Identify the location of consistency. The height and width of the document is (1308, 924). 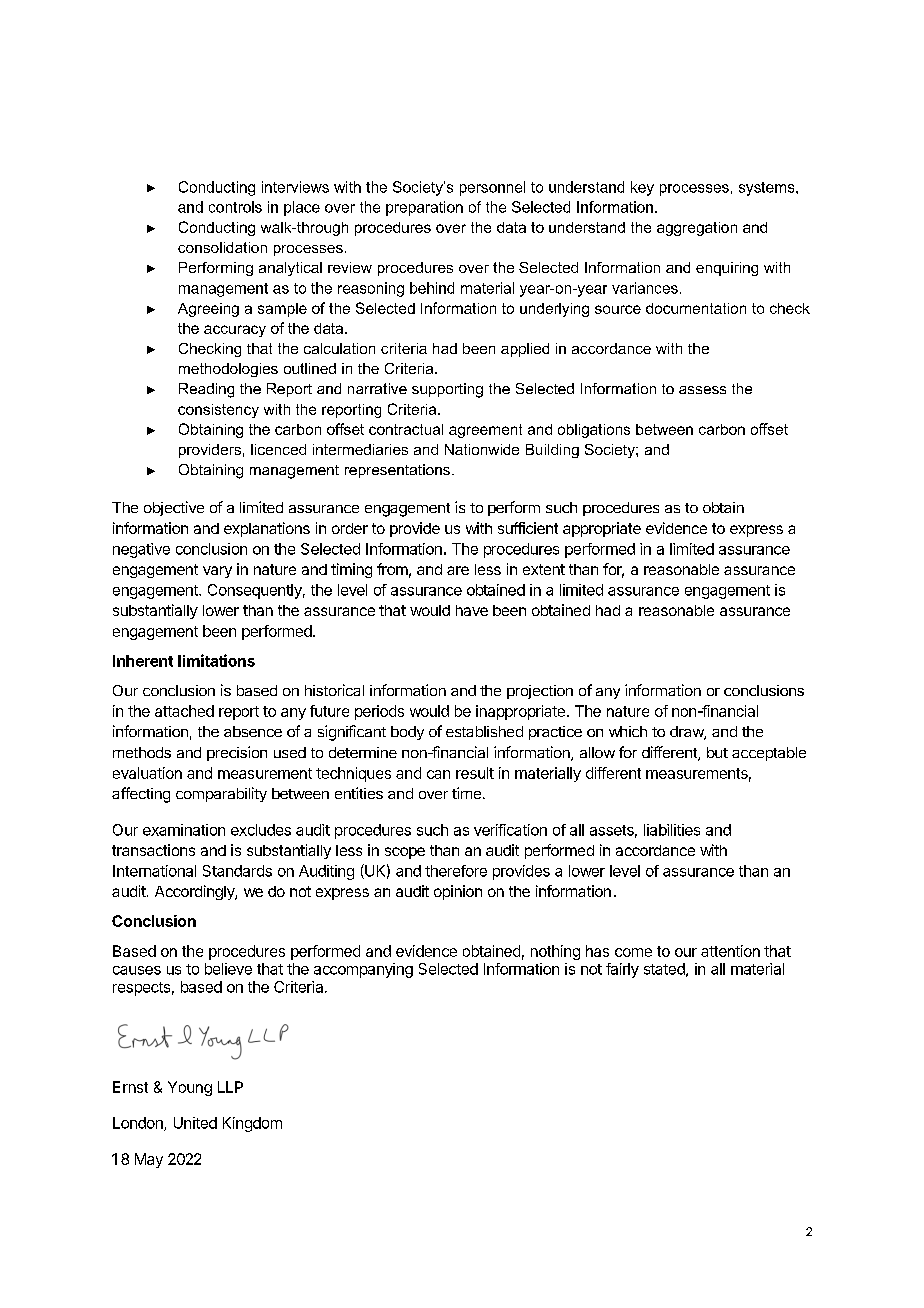
(218, 411).
